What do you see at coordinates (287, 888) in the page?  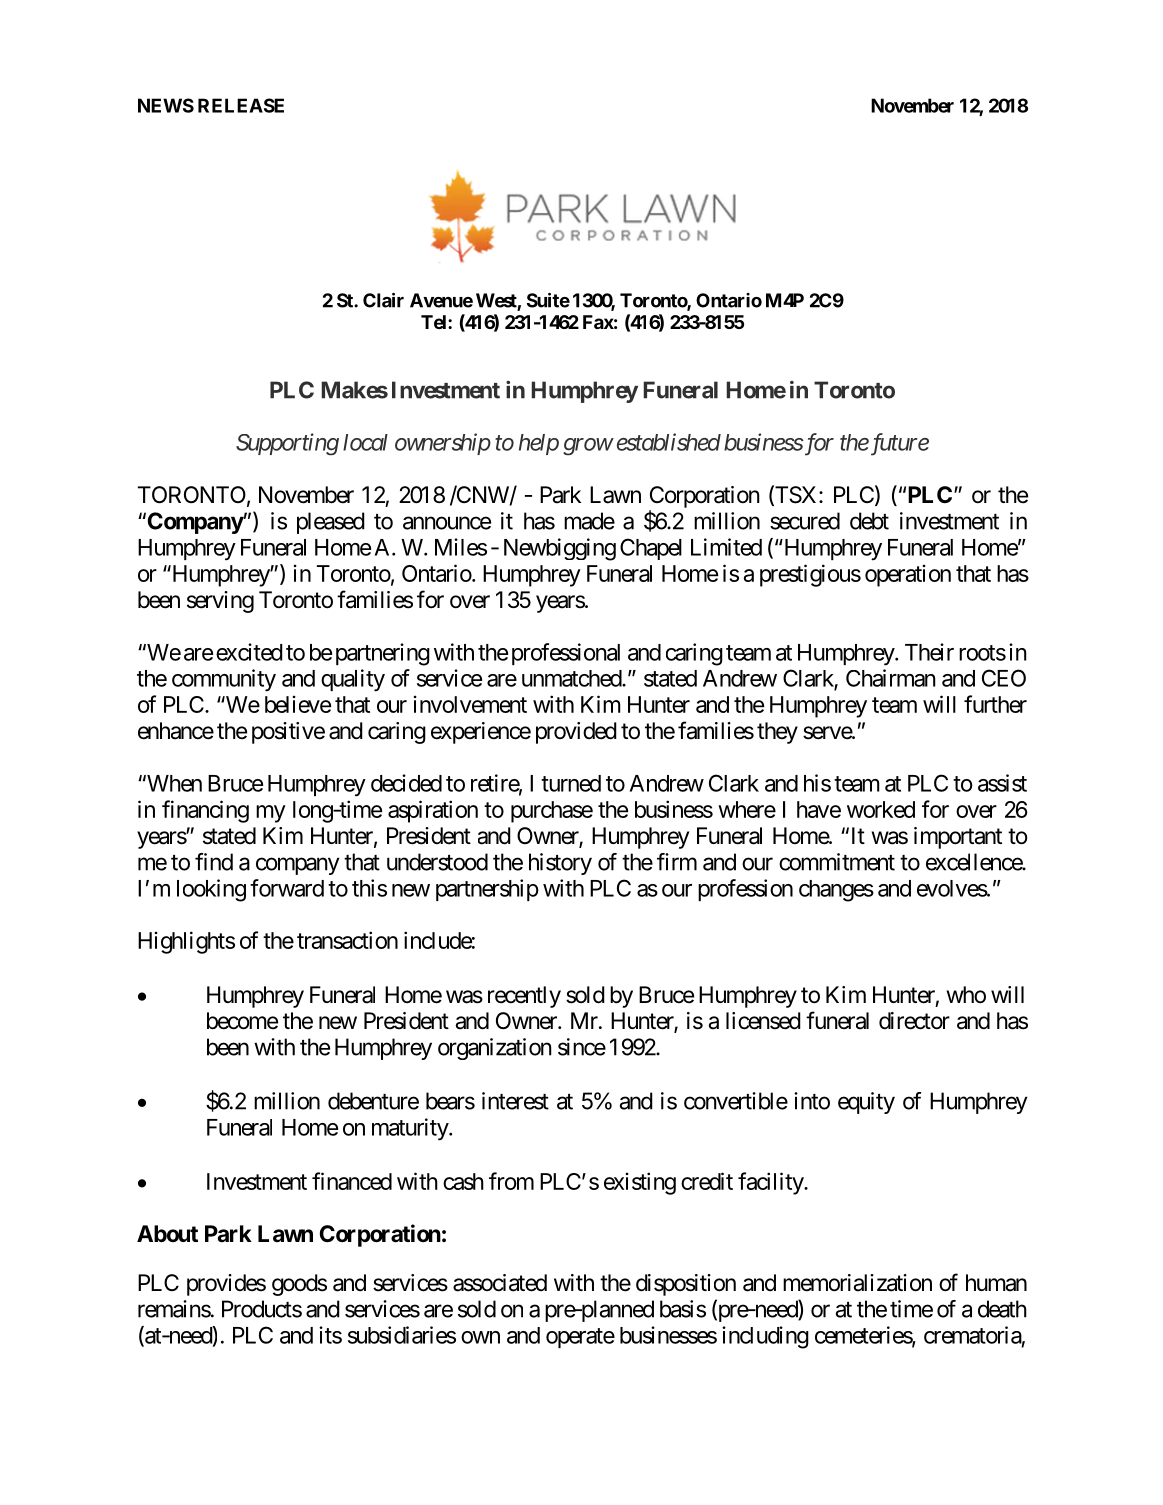 I see `forward` at bounding box center [287, 888].
